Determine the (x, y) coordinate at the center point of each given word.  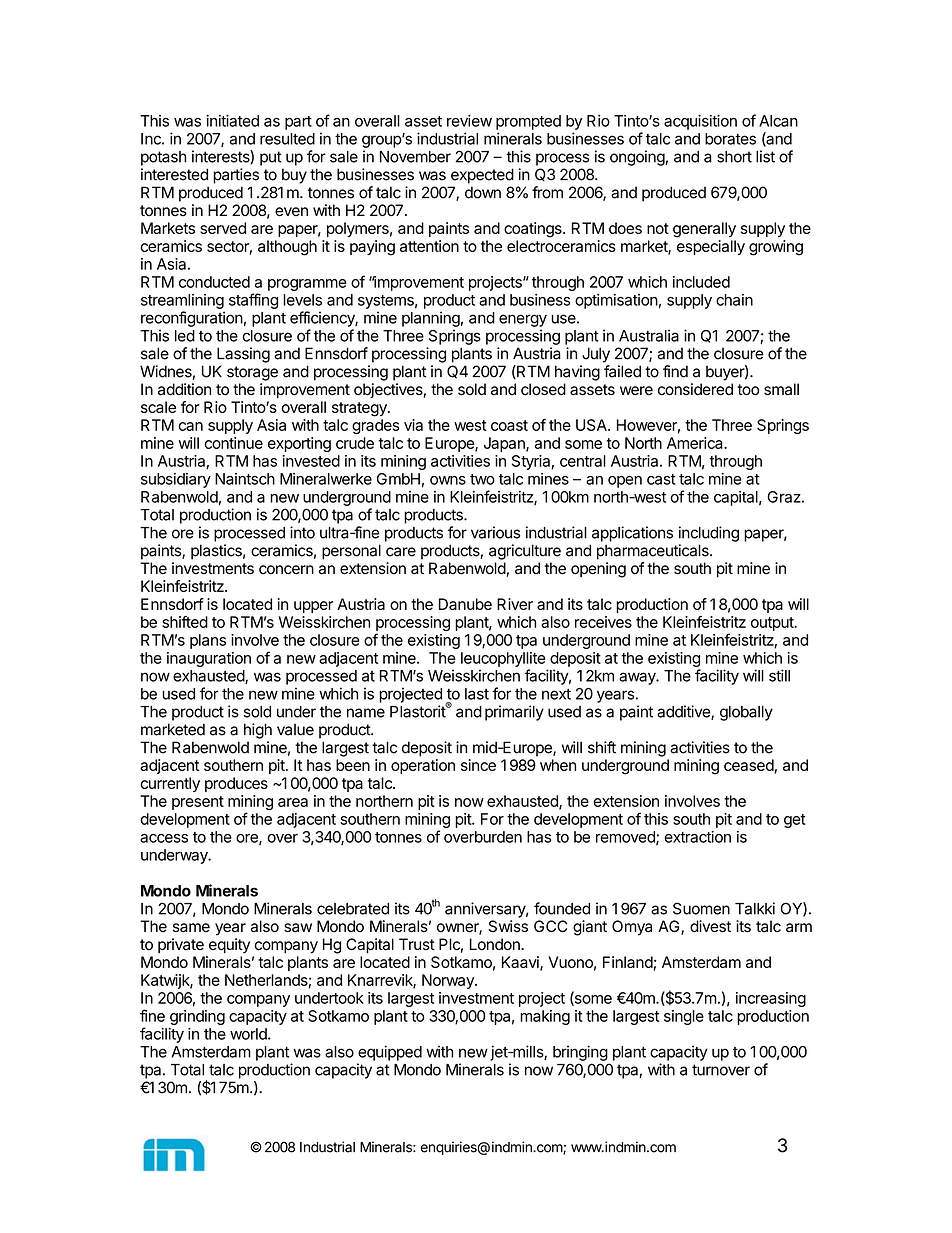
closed (543, 389)
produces (236, 784)
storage (252, 373)
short (734, 157)
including (709, 534)
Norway (449, 981)
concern (286, 569)
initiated (232, 121)
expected (482, 176)
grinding (197, 1017)
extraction (697, 837)
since (478, 765)
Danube (465, 604)
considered (695, 389)
